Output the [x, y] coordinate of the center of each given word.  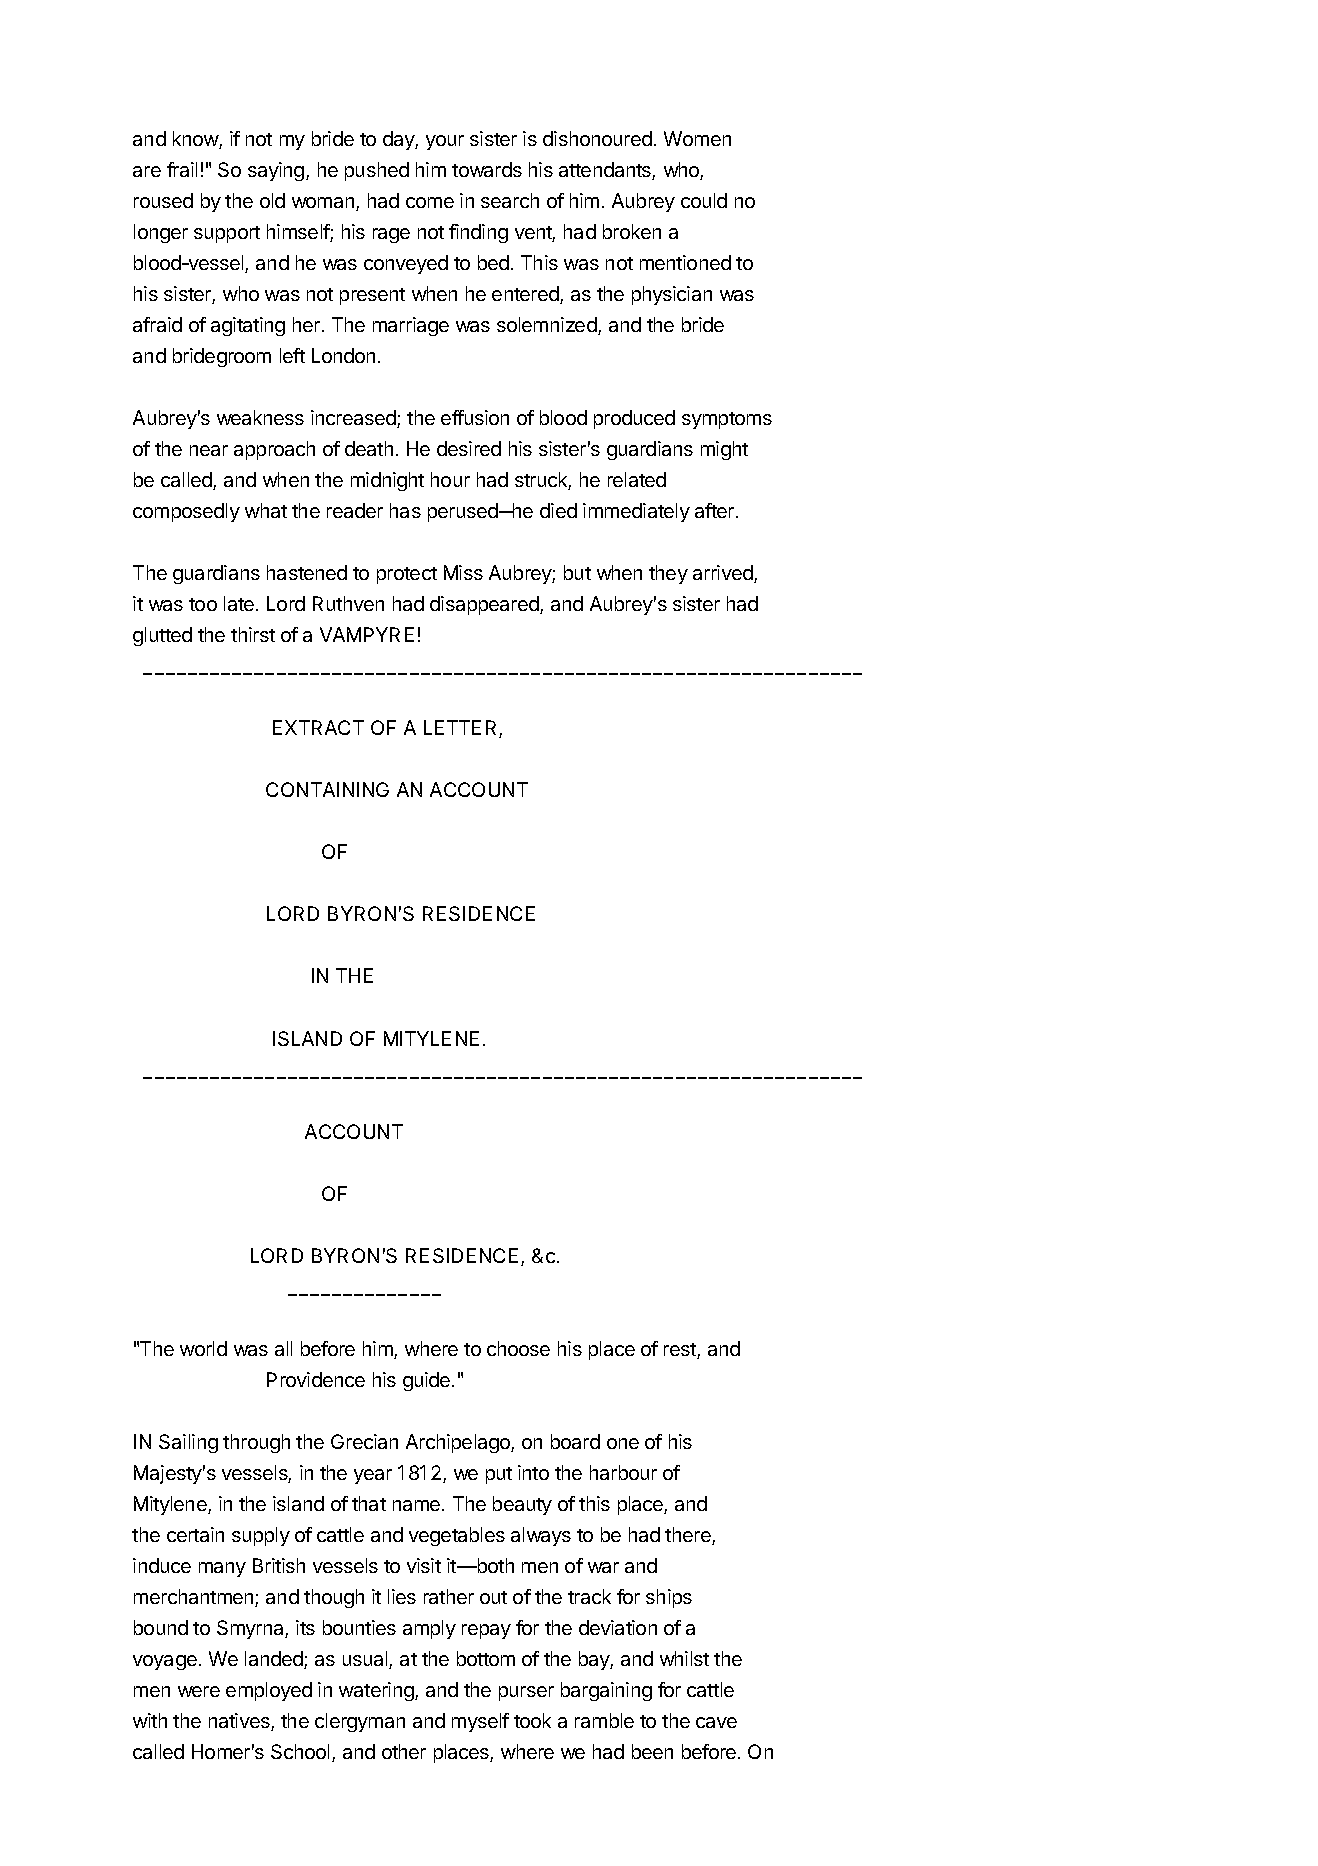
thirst [253, 634]
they [668, 574]
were [199, 1691]
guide [428, 1381]
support [227, 234]
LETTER [462, 729]
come [430, 202]
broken [632, 231]
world [203, 1348]
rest [681, 1351]
